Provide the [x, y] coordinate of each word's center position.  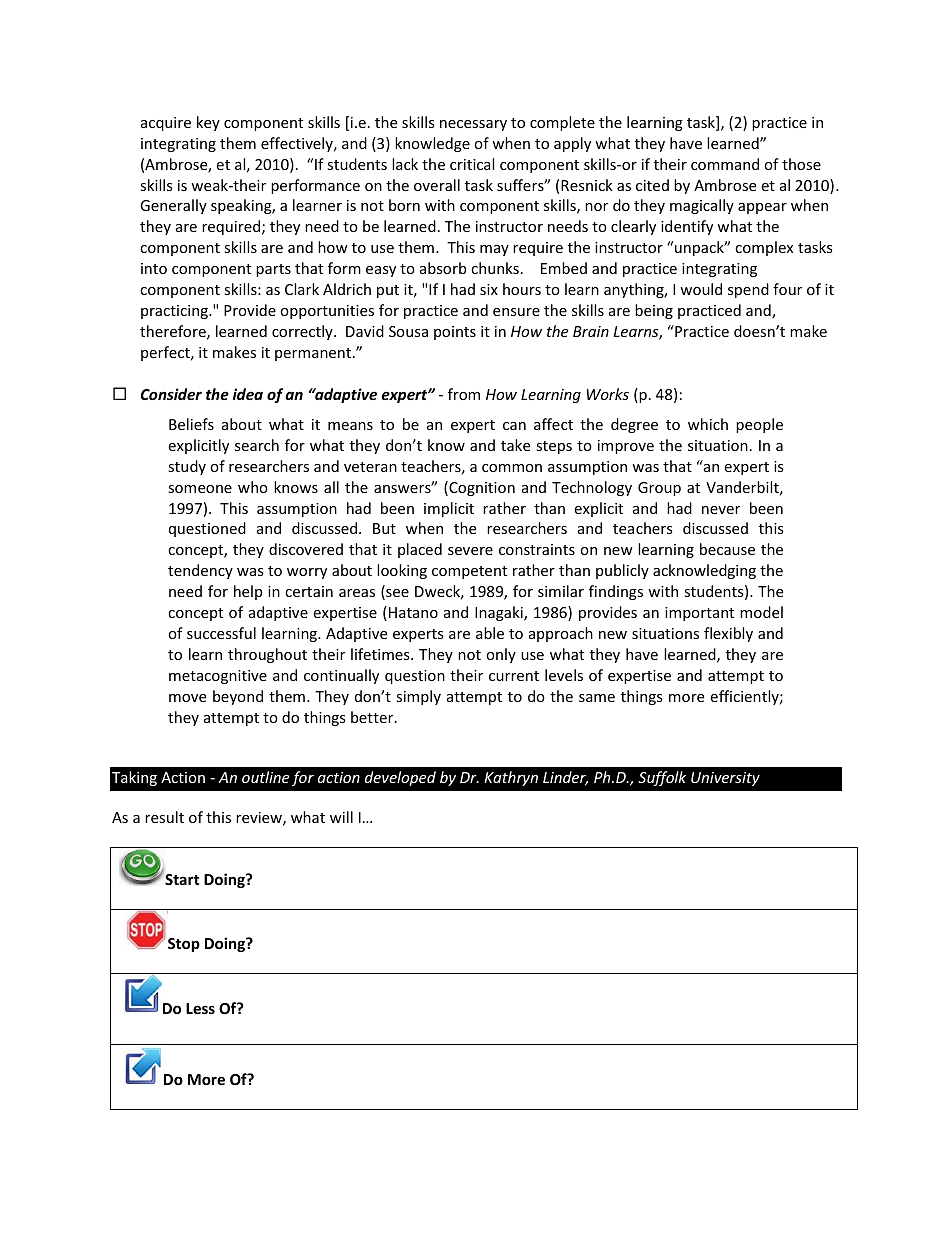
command [725, 164]
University [725, 779]
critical [472, 164]
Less [200, 1008]
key [208, 123]
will [341, 817]
